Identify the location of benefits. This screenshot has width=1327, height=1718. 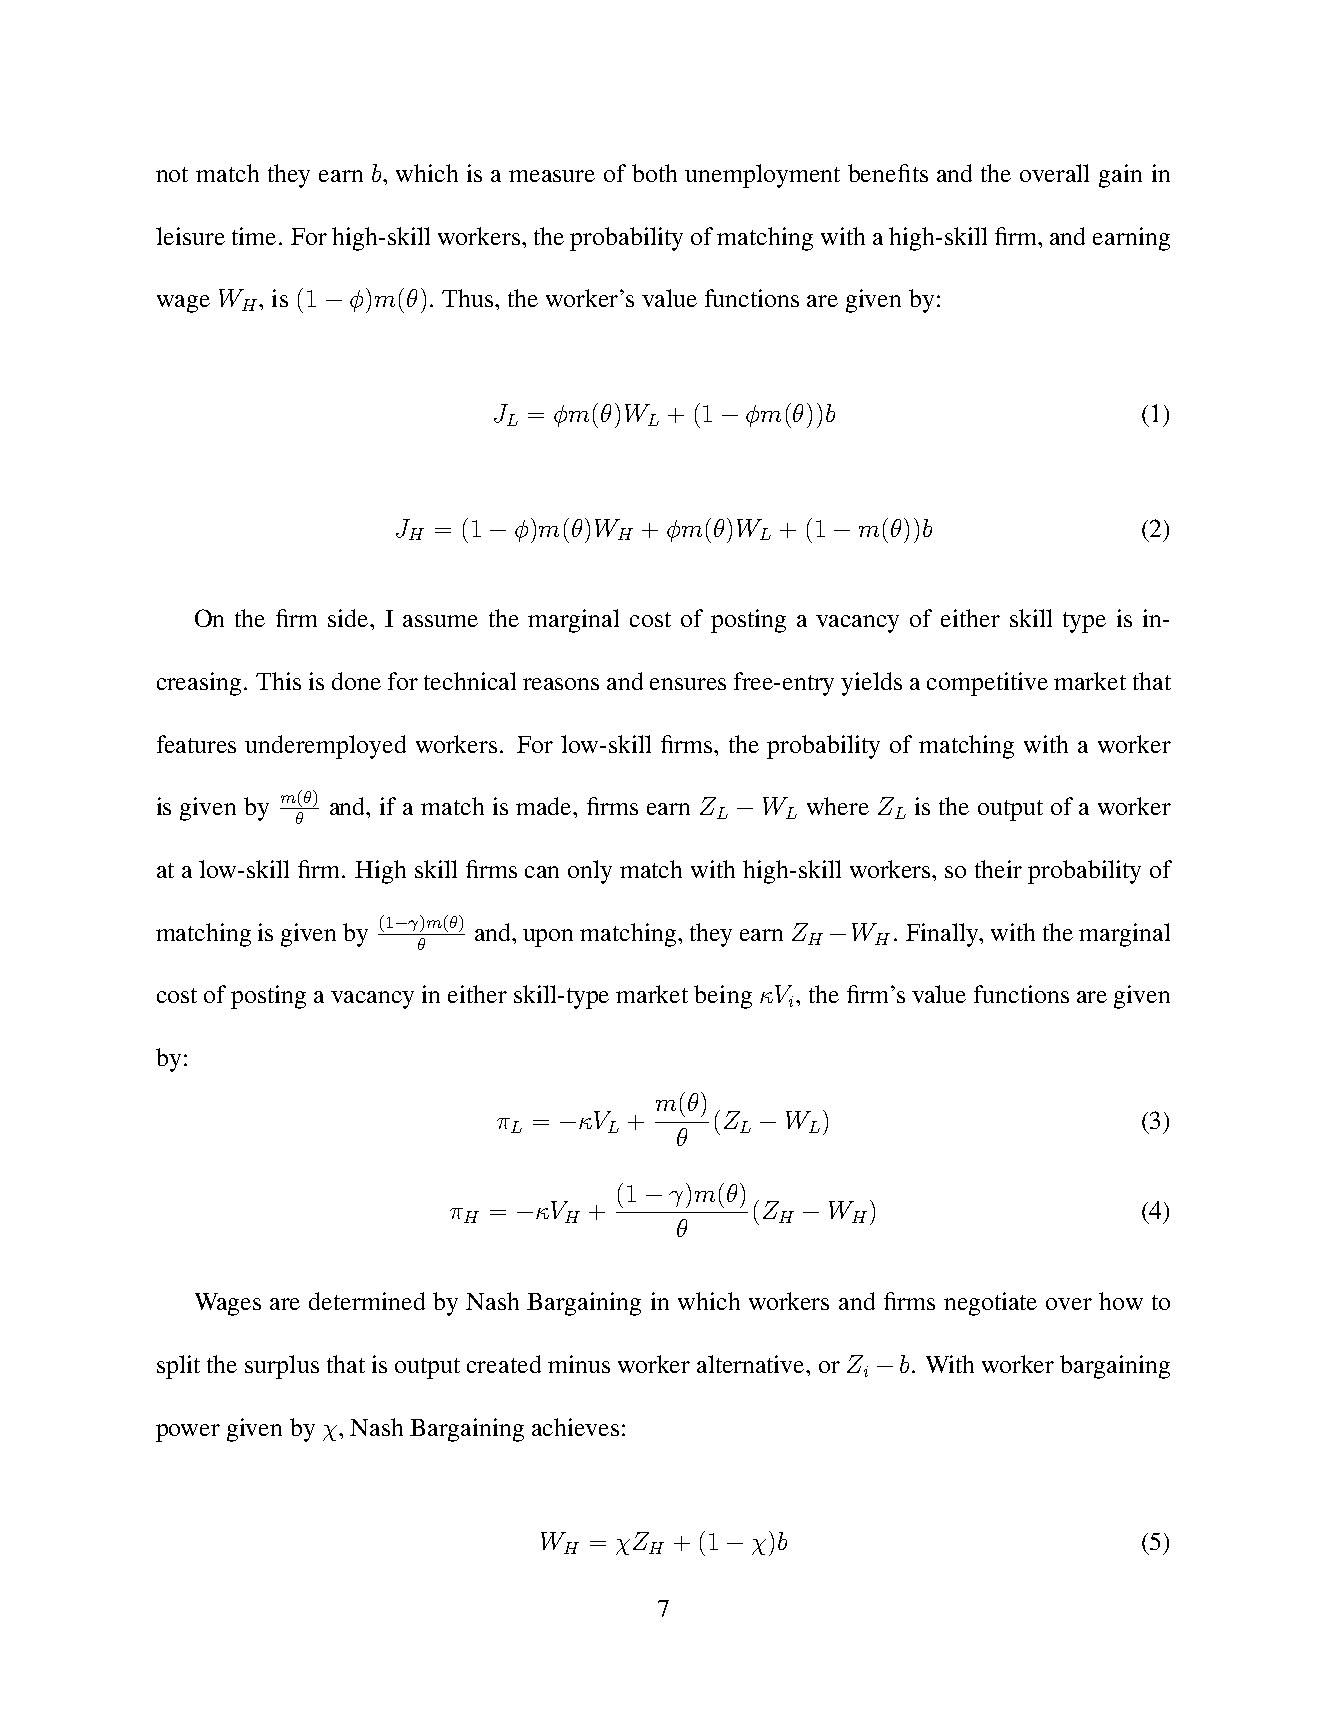
(888, 173).
